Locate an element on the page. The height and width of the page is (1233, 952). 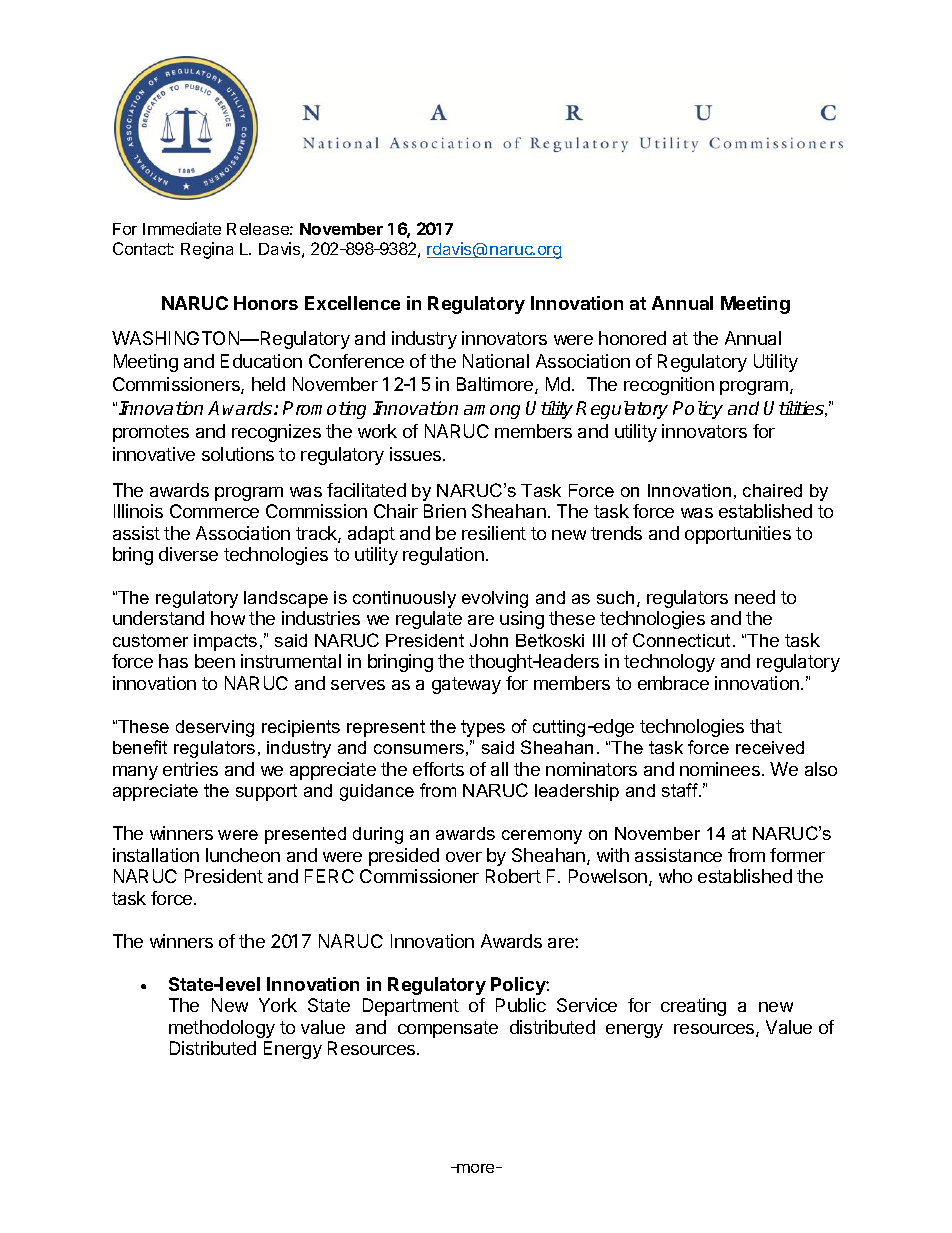
Connecticut is located at coordinates (681, 640).
